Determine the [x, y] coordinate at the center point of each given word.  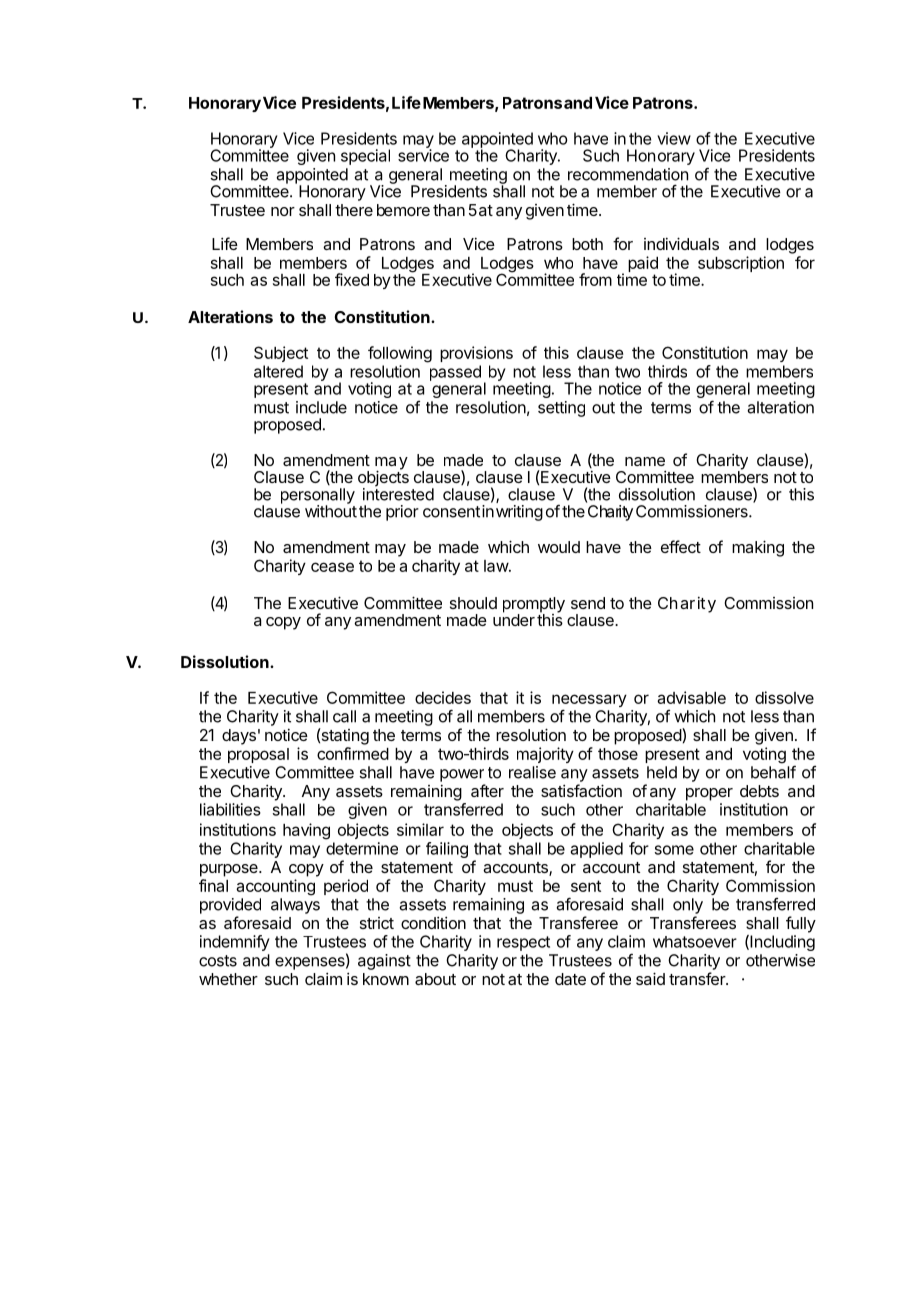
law [497, 566]
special [365, 157]
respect [523, 943]
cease [332, 567]
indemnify [235, 943]
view [674, 138]
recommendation [628, 174]
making [758, 548]
